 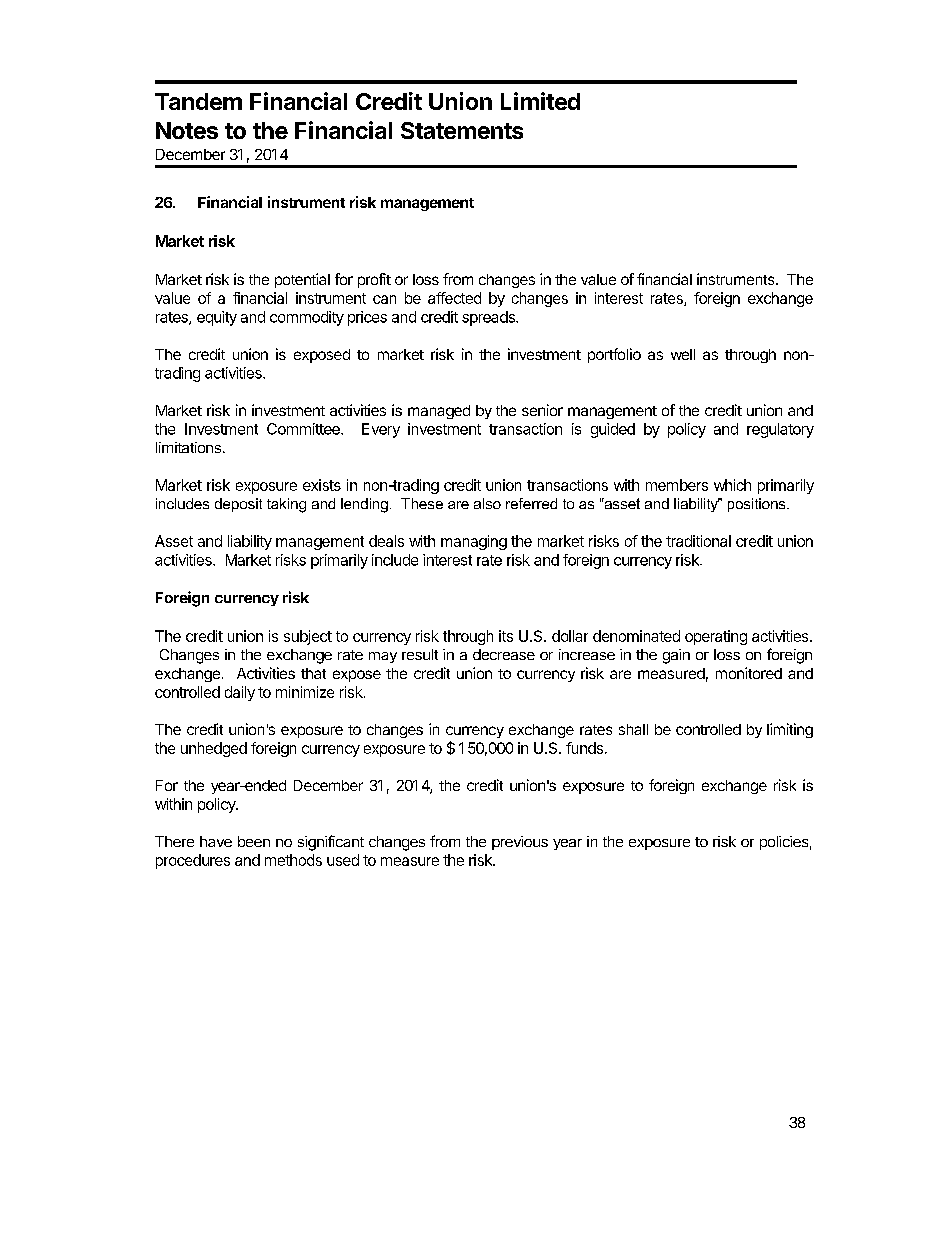 I want to click on deposit, so click(x=238, y=505).
